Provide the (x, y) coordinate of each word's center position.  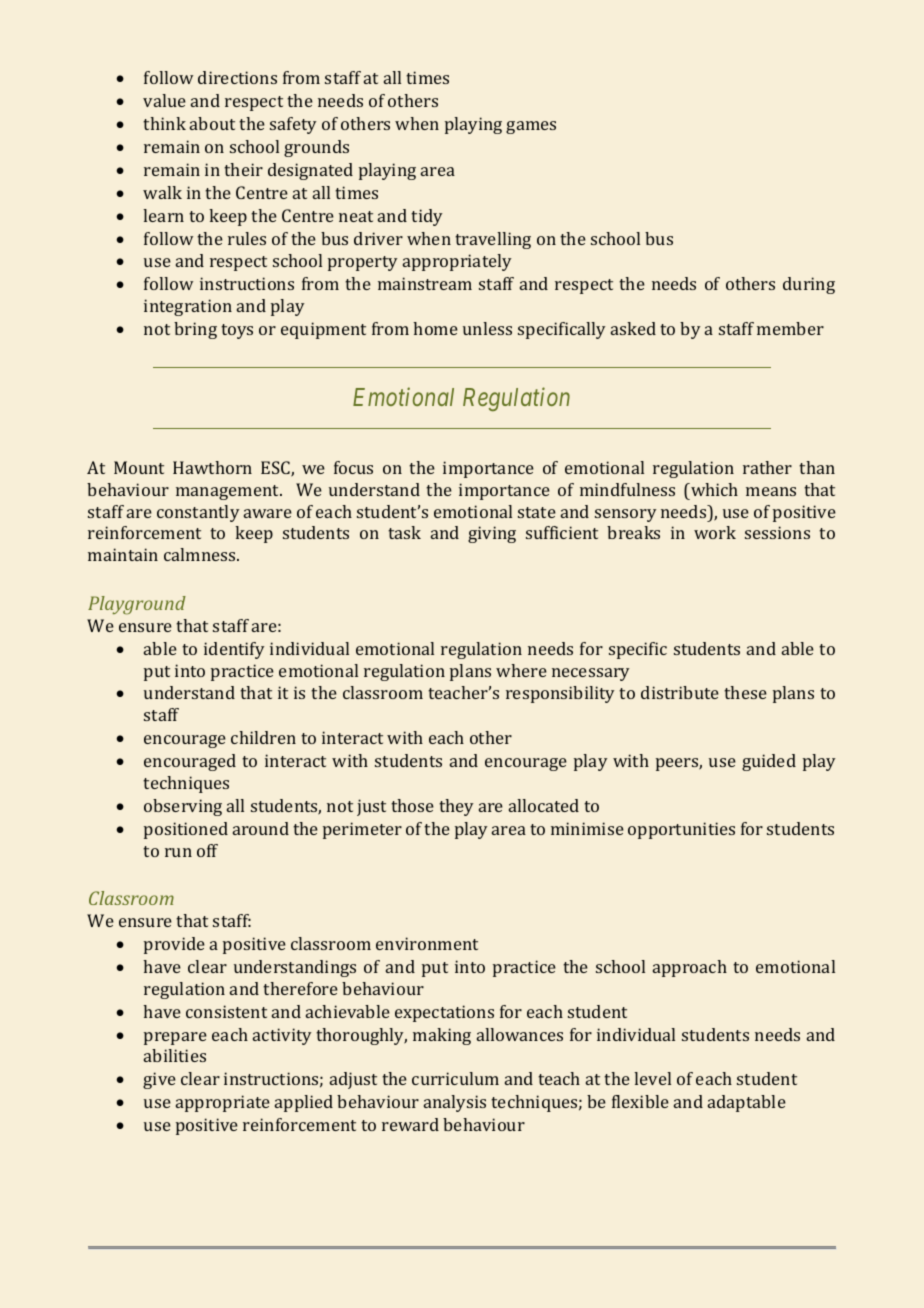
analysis (455, 1103)
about (212, 123)
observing (183, 807)
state (537, 512)
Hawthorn (212, 467)
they (456, 807)
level (652, 1078)
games (531, 127)
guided (769, 762)
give (159, 1080)
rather (767, 467)
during (809, 285)
